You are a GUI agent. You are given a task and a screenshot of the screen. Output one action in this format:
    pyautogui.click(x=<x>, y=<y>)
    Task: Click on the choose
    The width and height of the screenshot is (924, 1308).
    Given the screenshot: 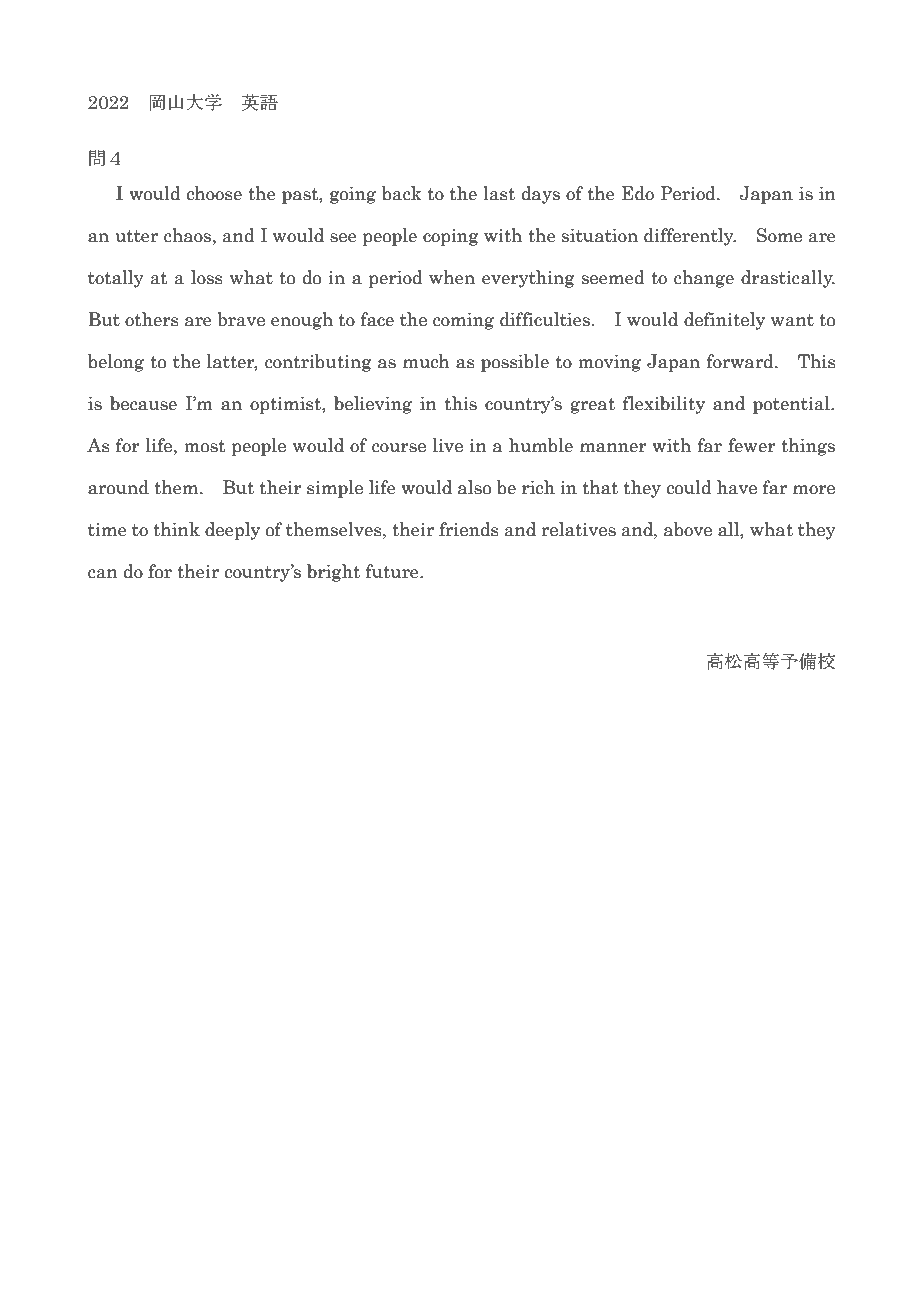 What is the action you would take?
    pyautogui.click(x=214, y=193)
